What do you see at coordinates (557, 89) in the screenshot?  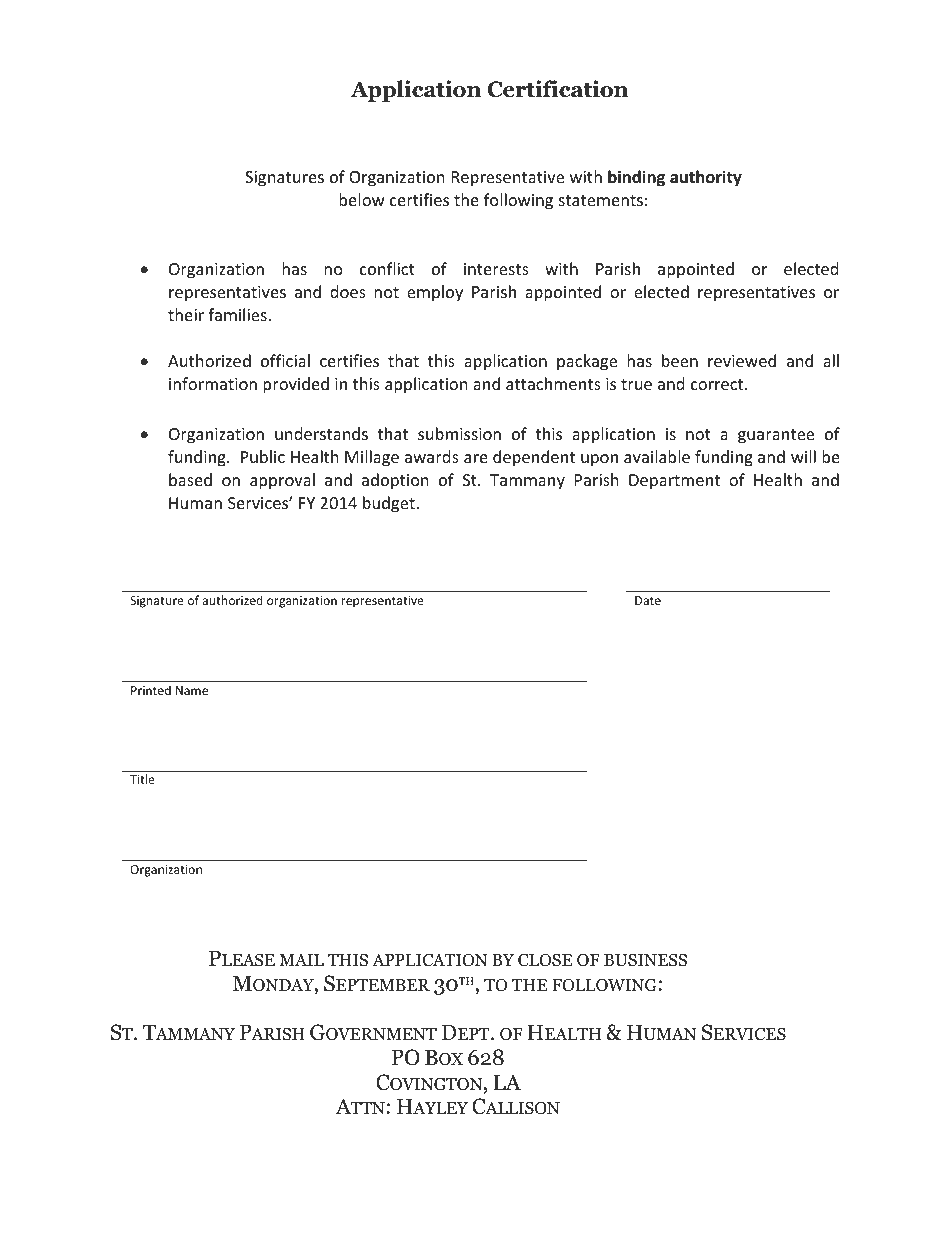 I see `Certification` at bounding box center [557, 89].
